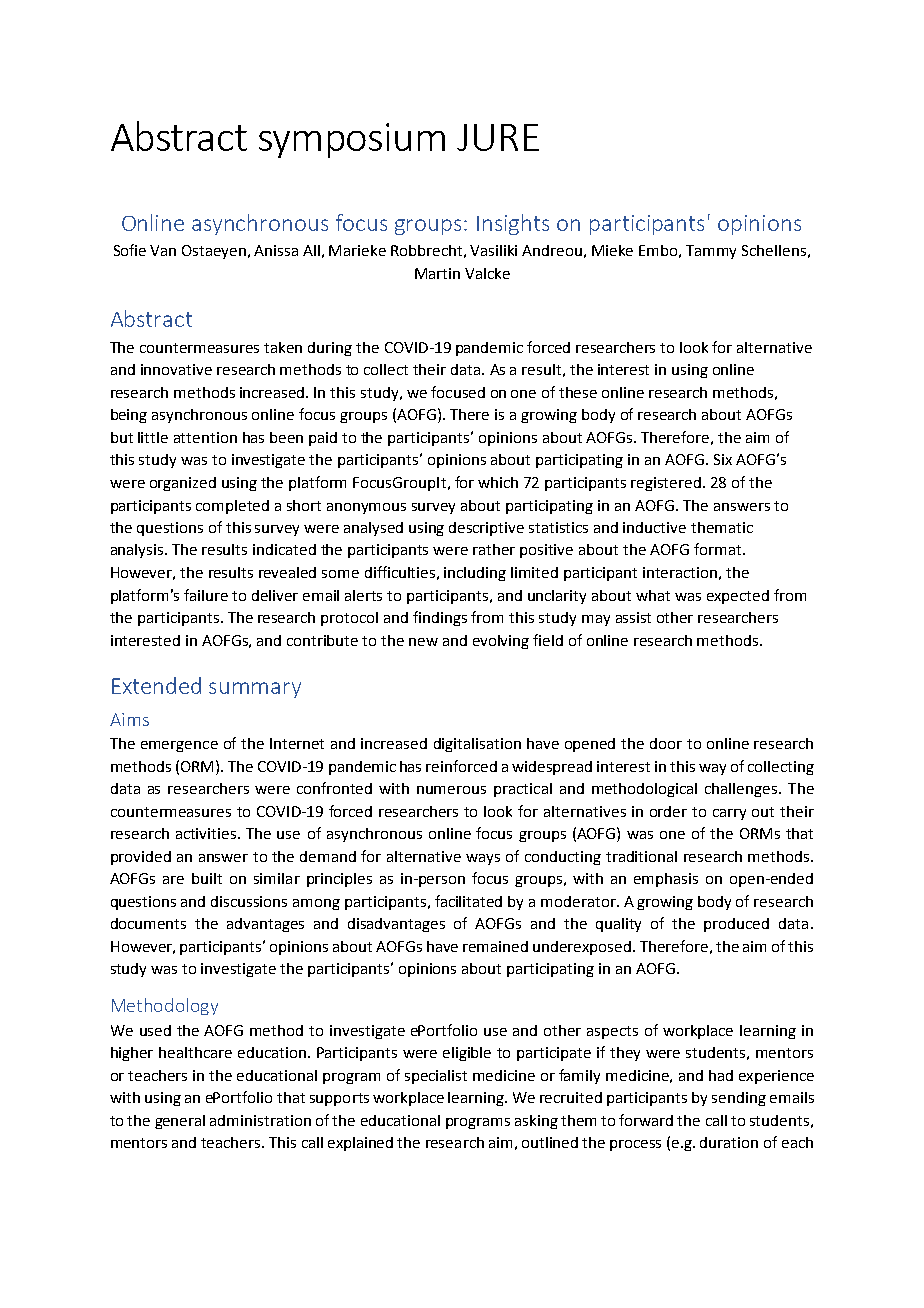 The image size is (924, 1308). Describe the element at coordinates (183, 484) in the screenshot. I see `organized` at that location.
